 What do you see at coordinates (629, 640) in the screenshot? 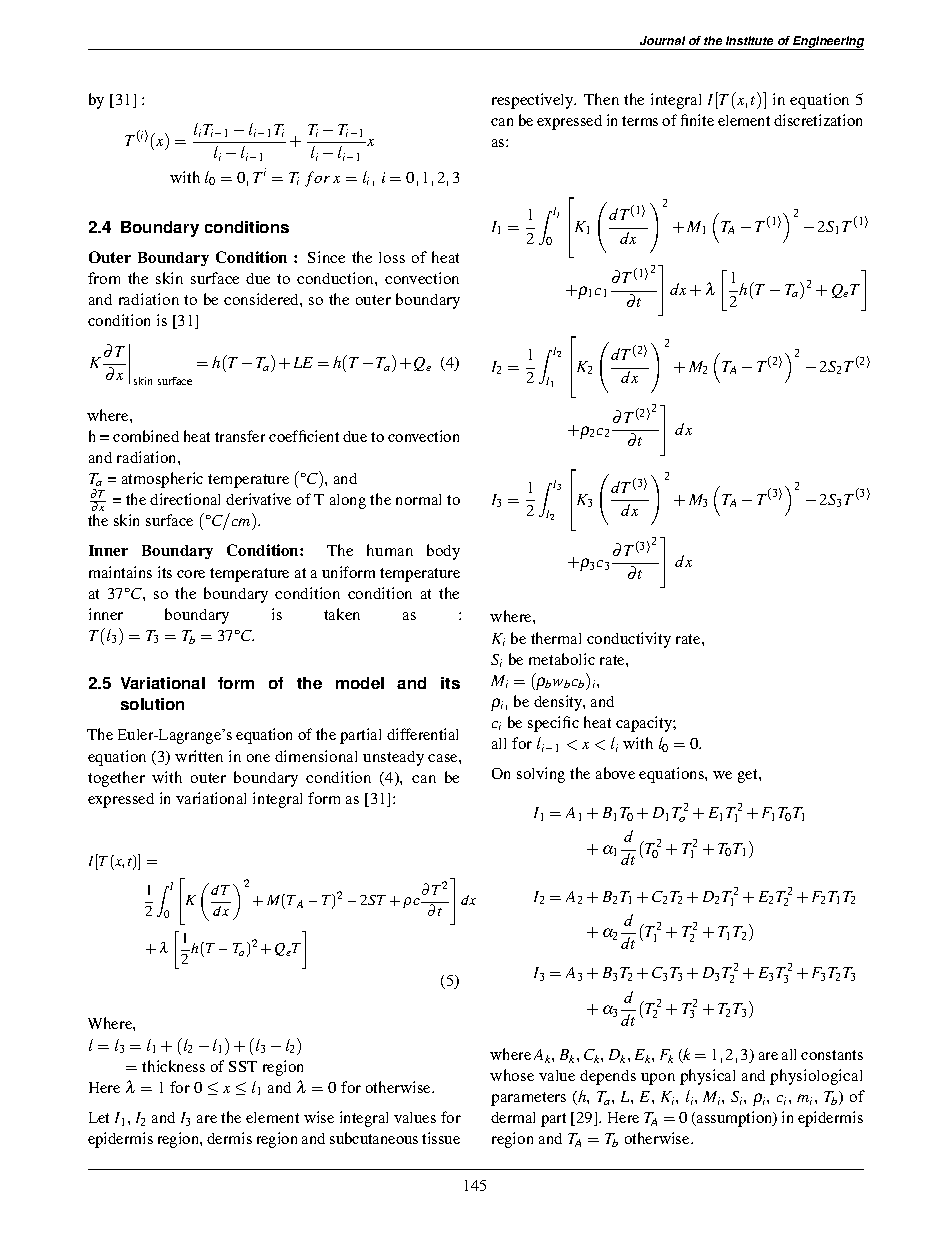
I see `conductivity` at bounding box center [629, 640].
